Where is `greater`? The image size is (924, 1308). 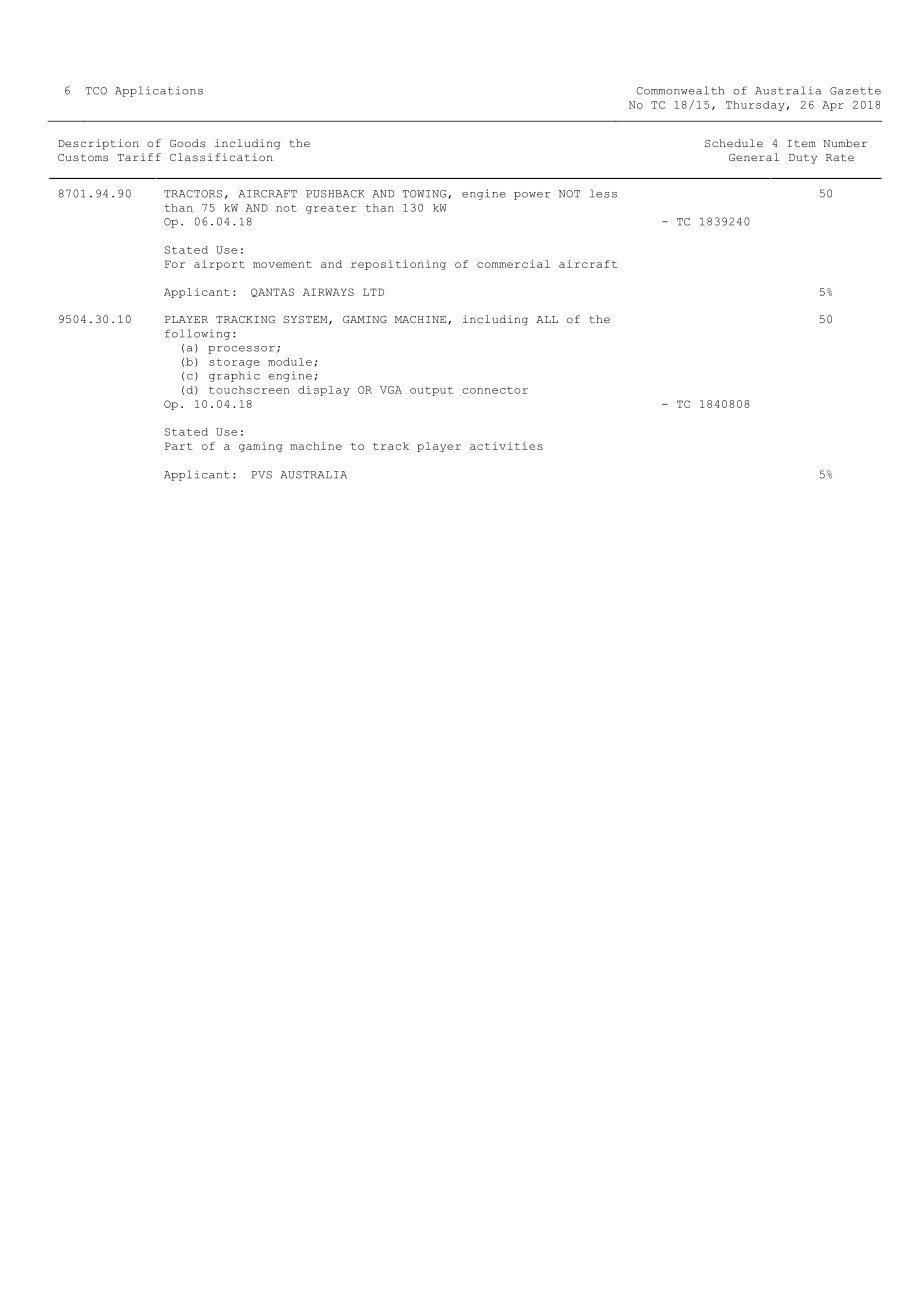
greater is located at coordinates (331, 209).
